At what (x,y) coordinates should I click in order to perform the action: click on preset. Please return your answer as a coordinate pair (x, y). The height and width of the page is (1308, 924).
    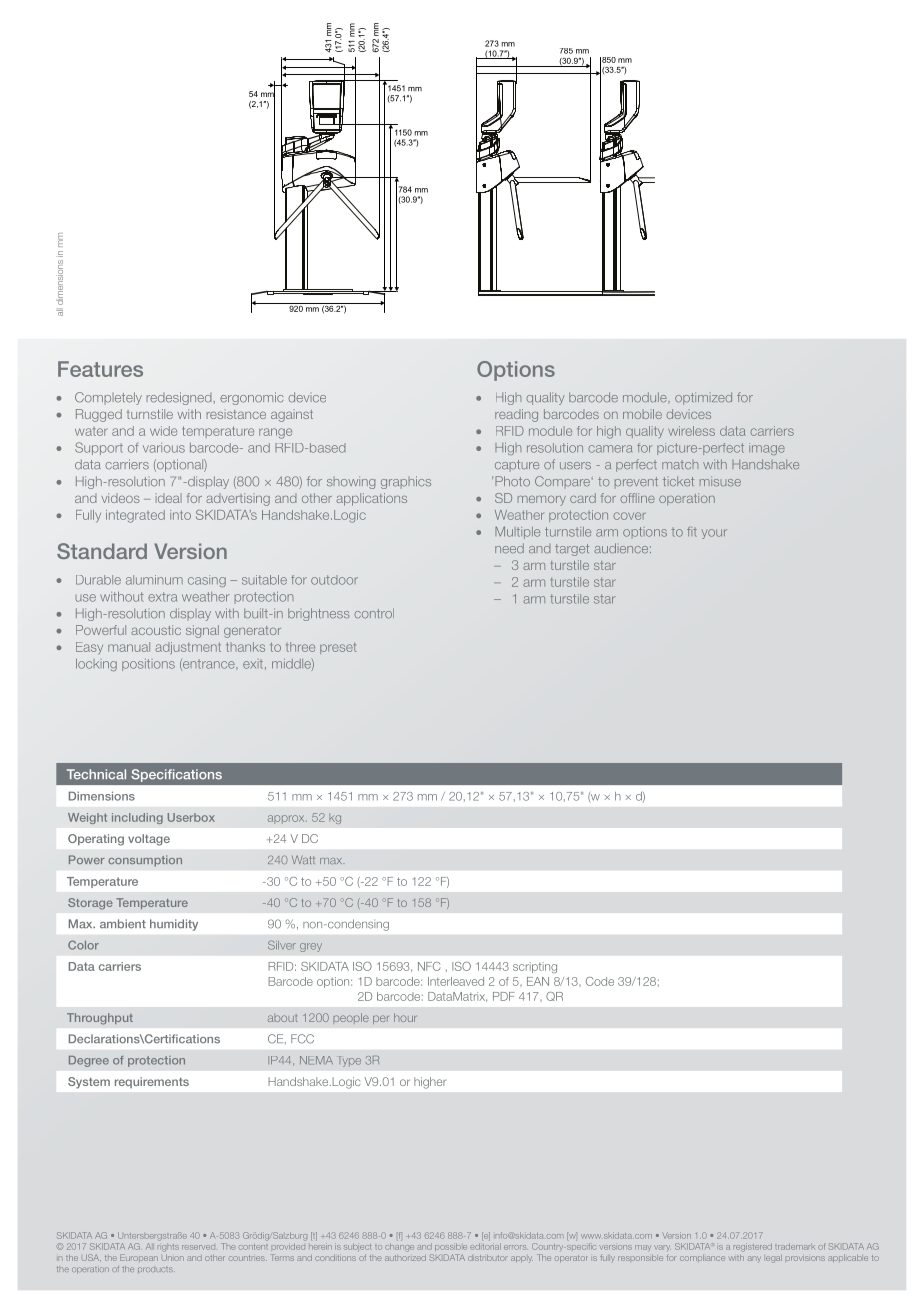
    Looking at the image, I should click on (338, 648).
